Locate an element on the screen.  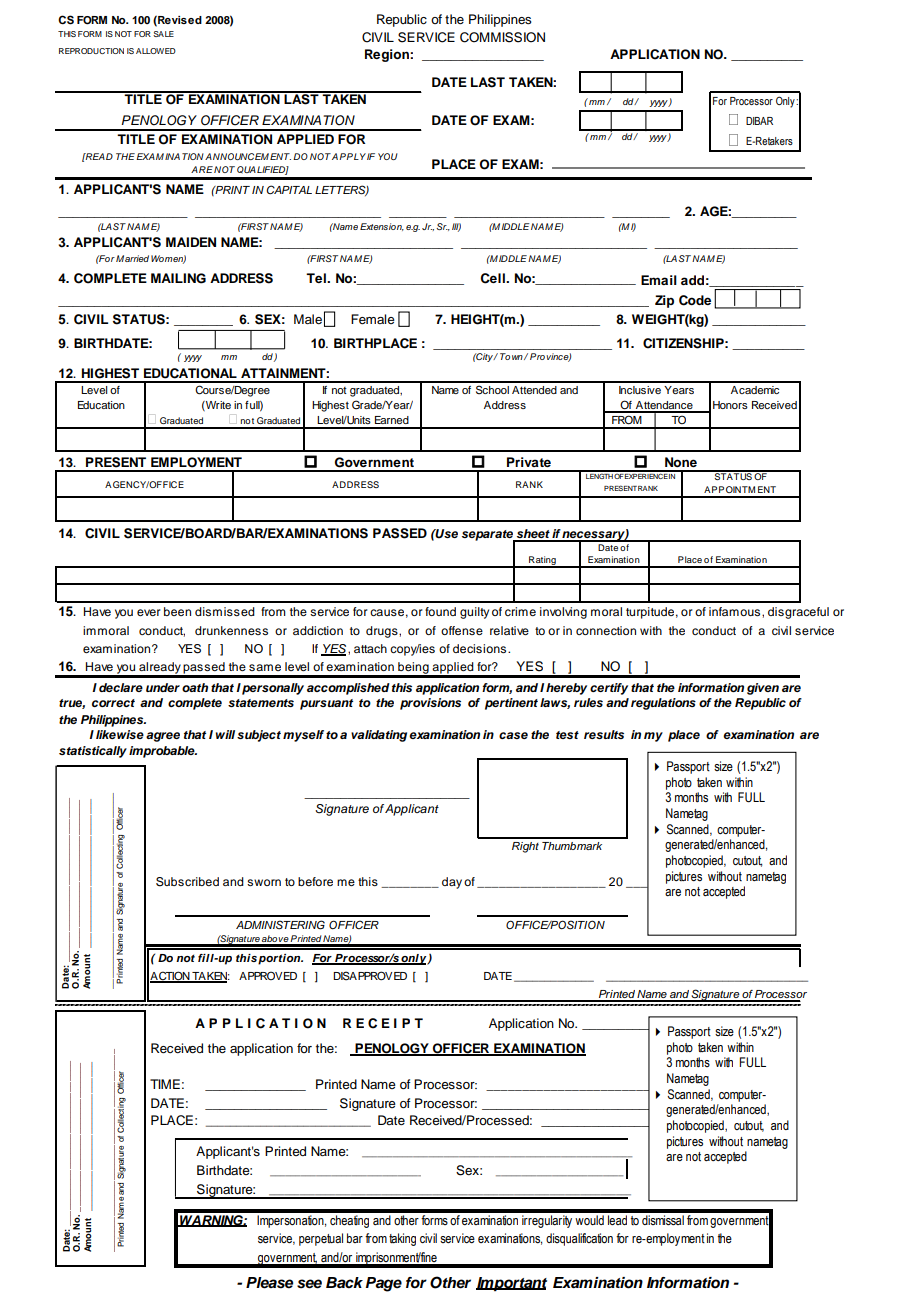
regulations is located at coordinates (663, 704).
